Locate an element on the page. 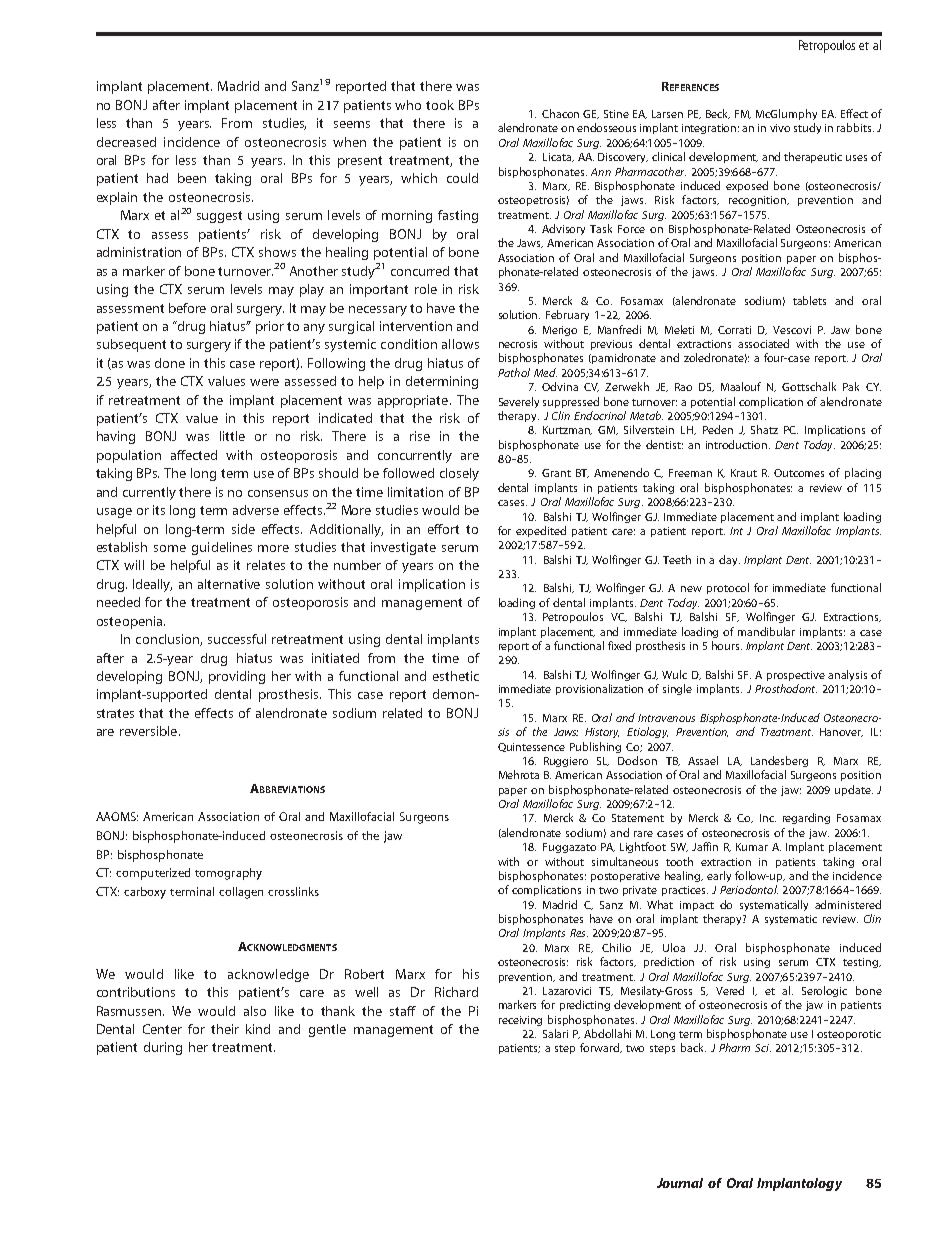 The height and width of the image is (1241, 952). Quintessence is located at coordinates (531, 747).
